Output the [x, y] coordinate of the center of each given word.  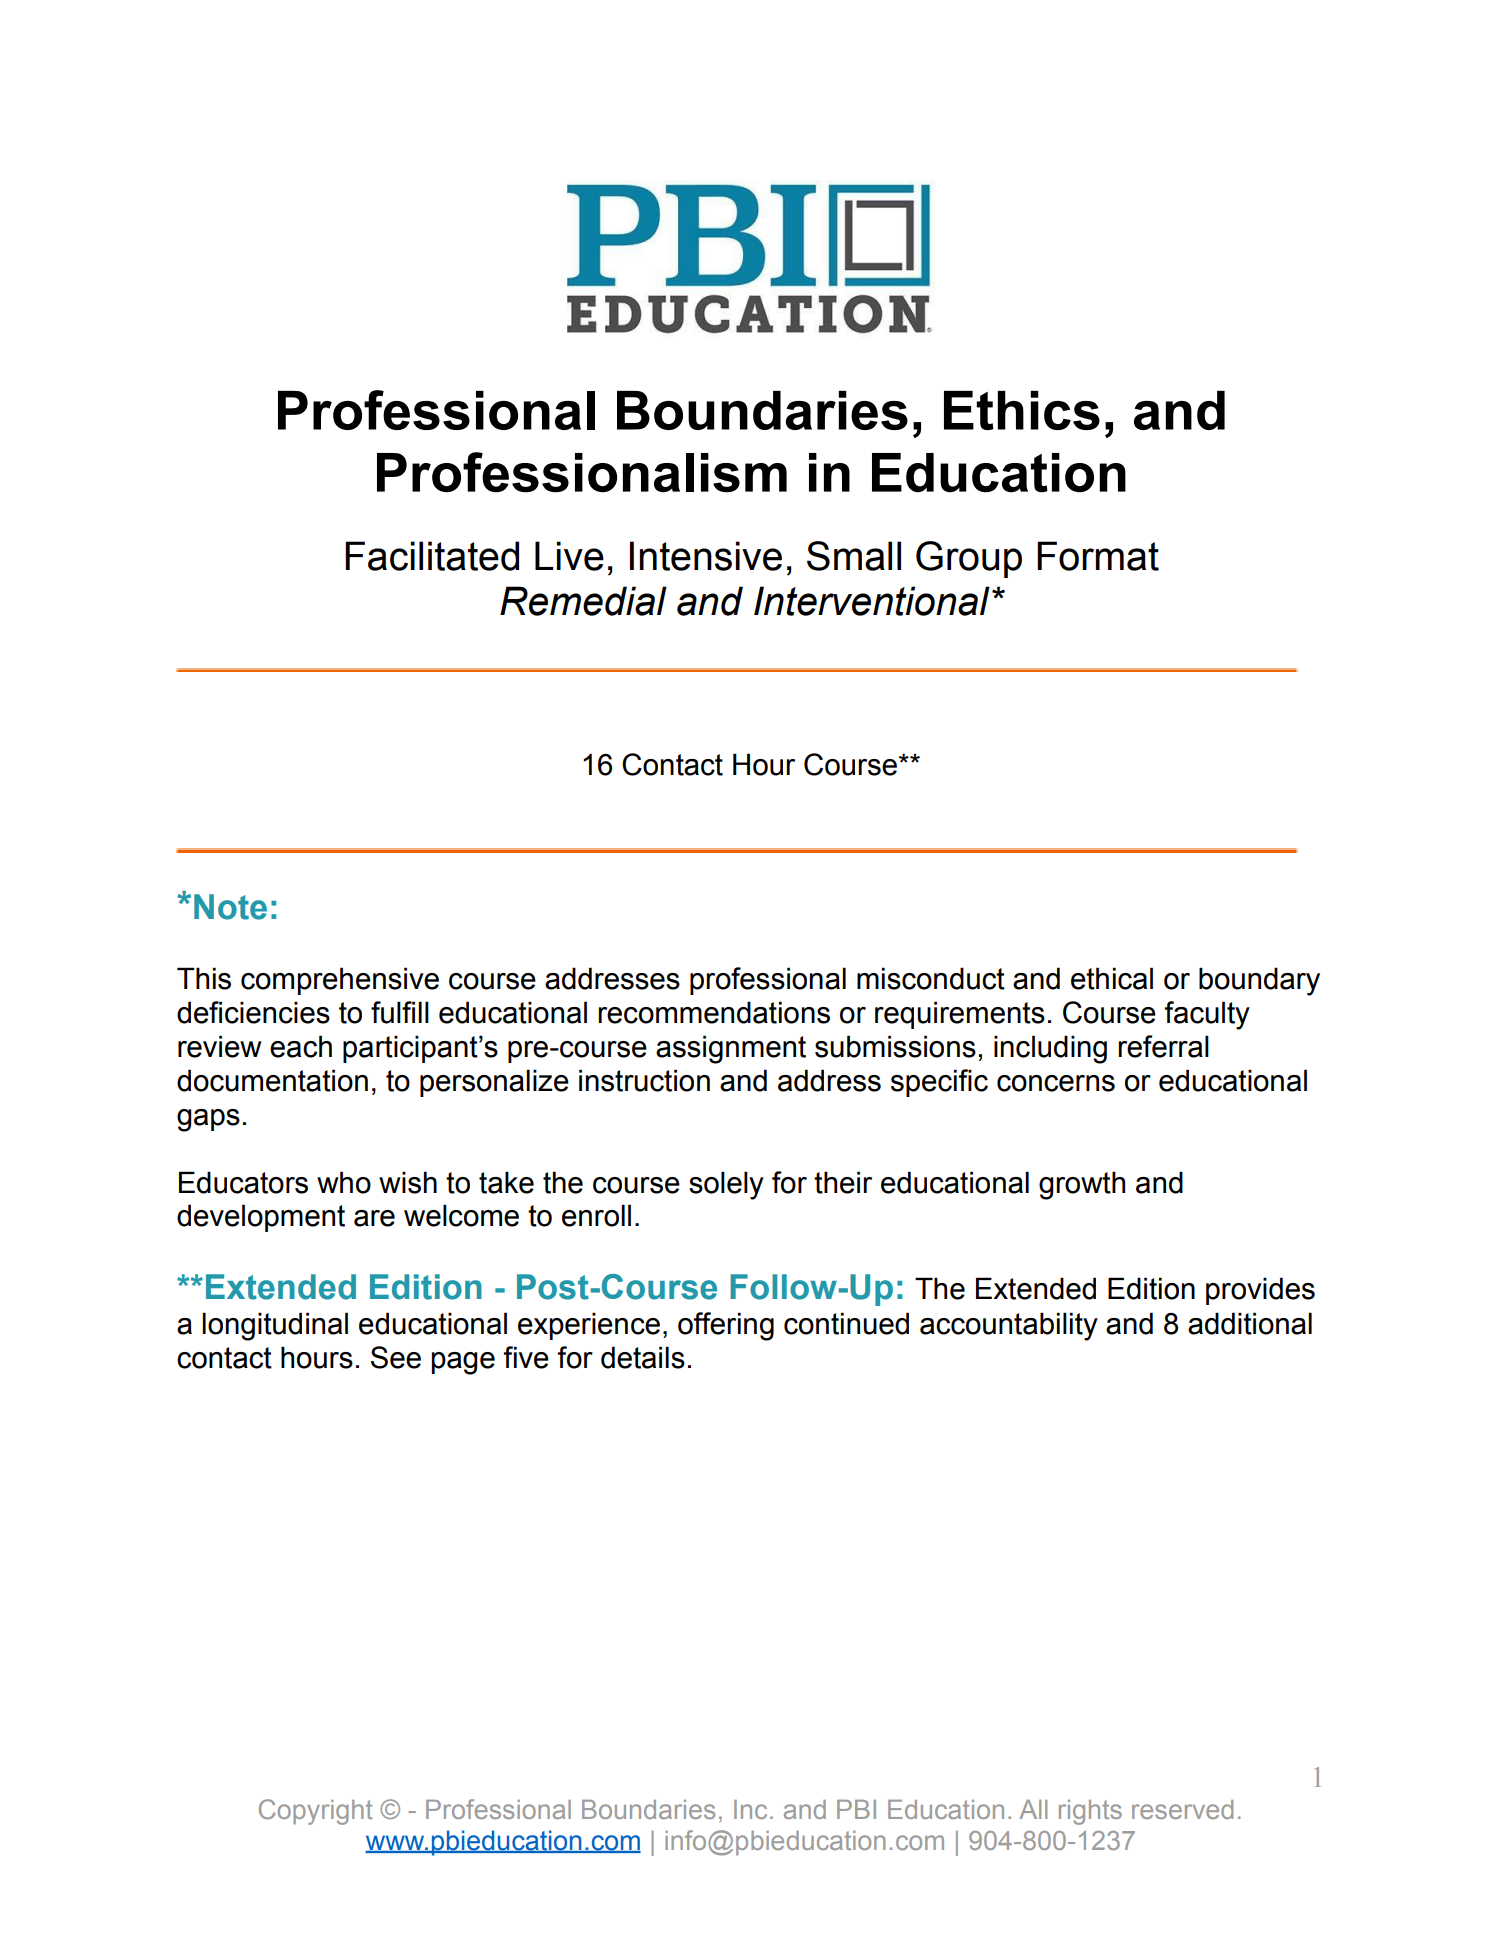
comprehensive [340, 981]
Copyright [316, 1812]
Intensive [706, 556]
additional [1250, 1323]
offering [726, 1326]
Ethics [1022, 410]
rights [1090, 1812]
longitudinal [275, 1326]
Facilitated [432, 556]
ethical [1112, 978]
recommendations [714, 1012]
